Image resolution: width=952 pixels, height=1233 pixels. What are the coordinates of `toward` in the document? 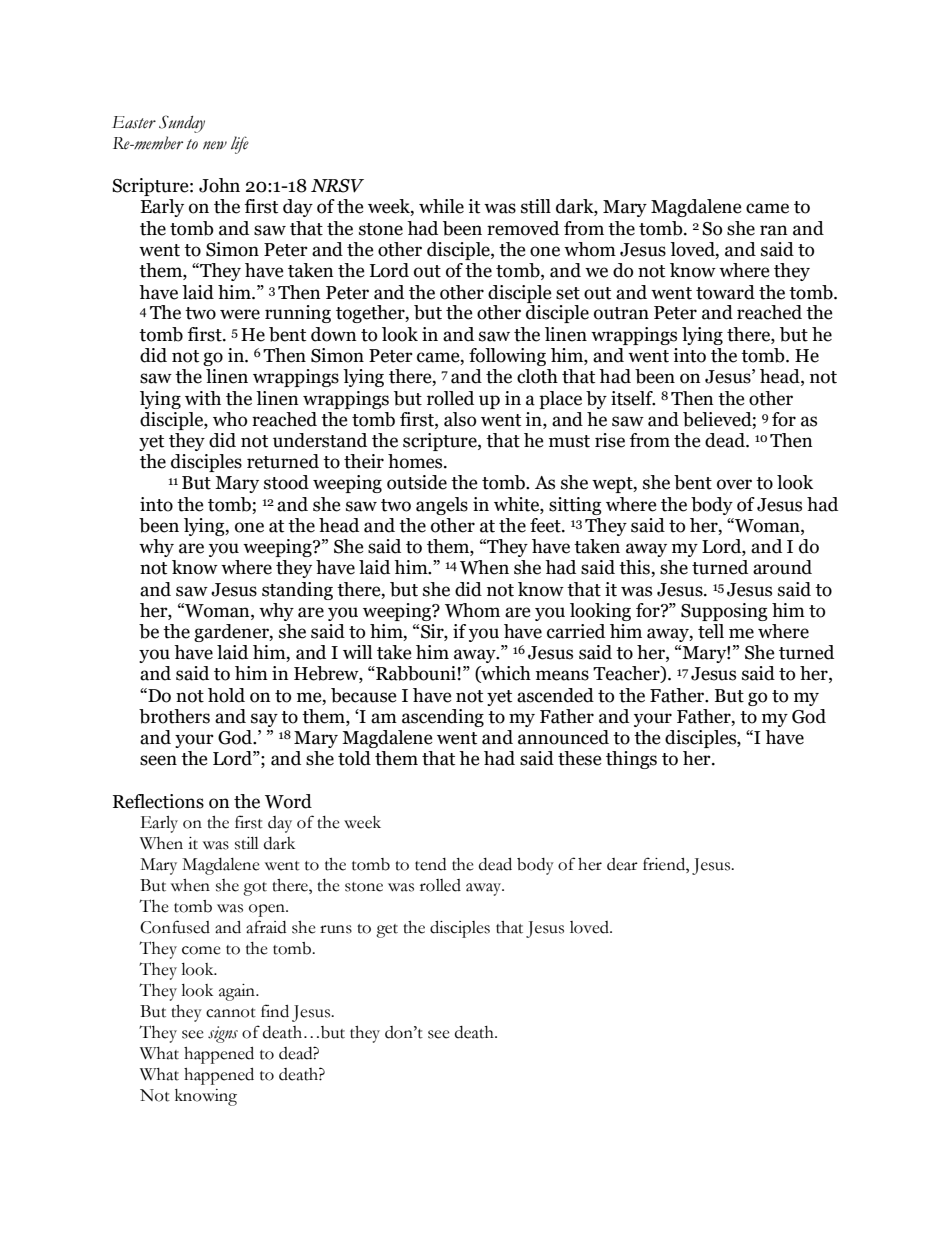 It's located at (725, 292).
